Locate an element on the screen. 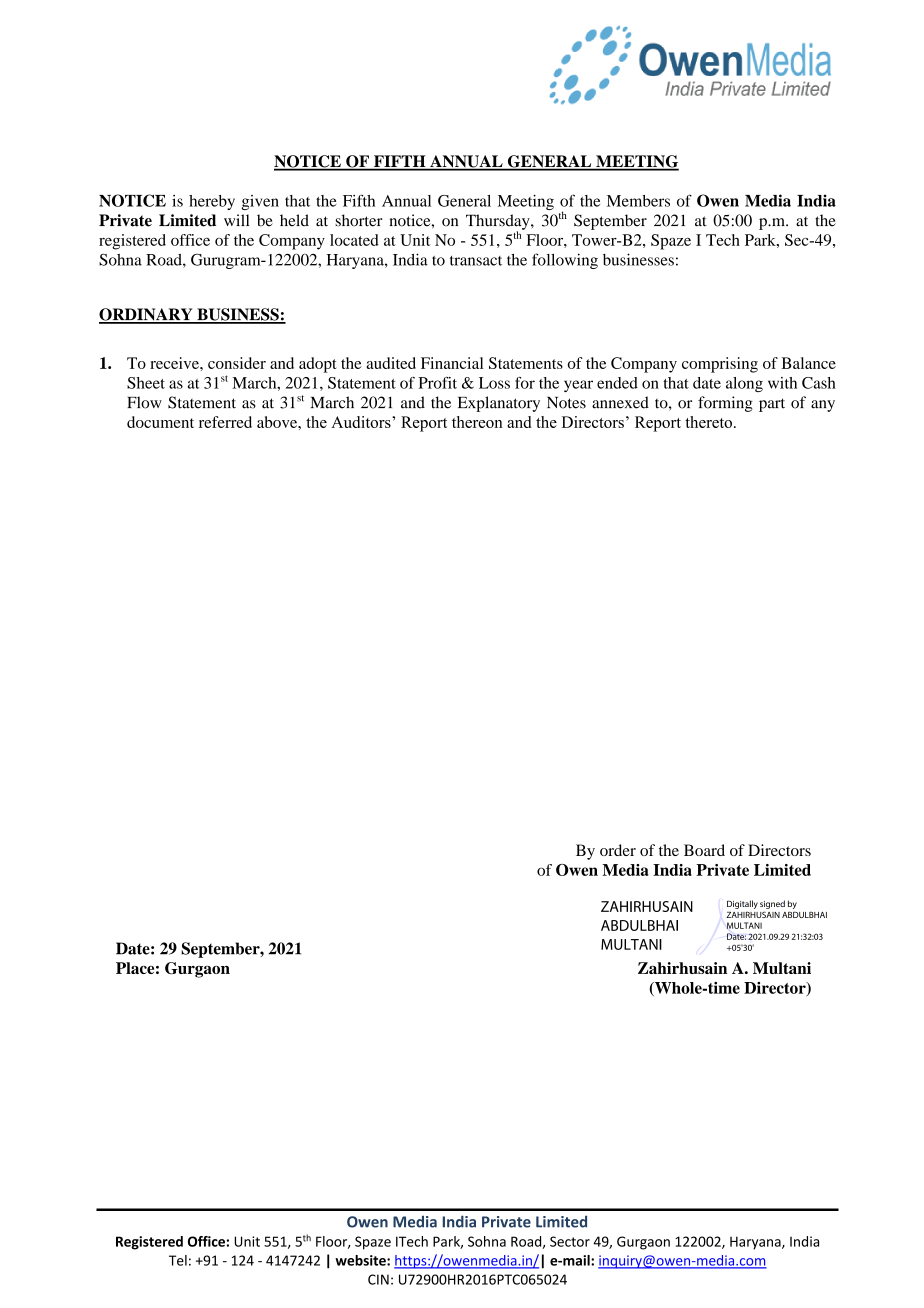  Board is located at coordinates (704, 850).
